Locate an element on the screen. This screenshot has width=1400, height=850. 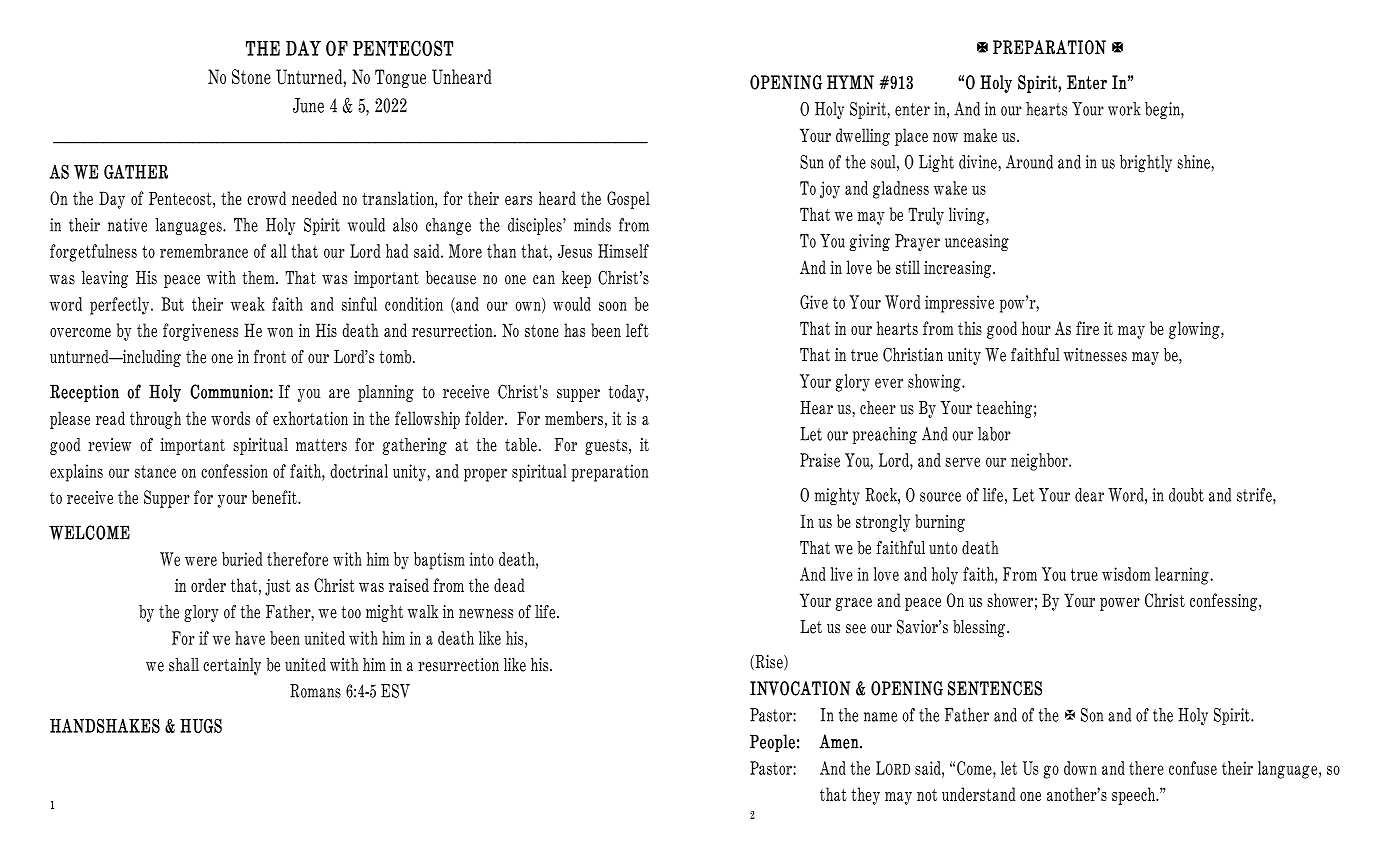
left is located at coordinates (637, 330).
